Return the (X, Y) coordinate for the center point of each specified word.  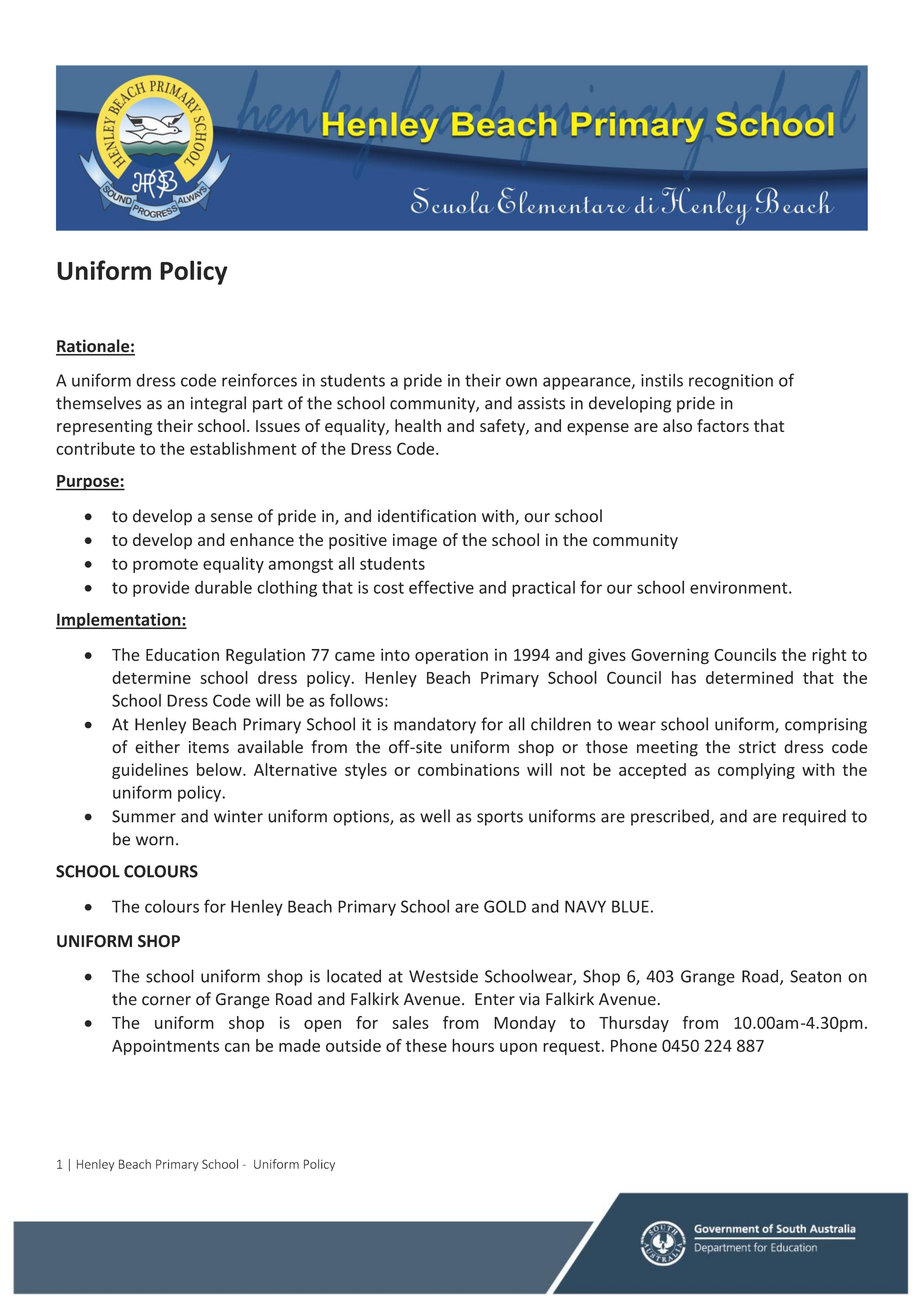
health (418, 425)
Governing (670, 656)
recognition (731, 382)
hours (473, 1045)
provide (161, 589)
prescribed (670, 817)
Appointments (165, 1047)
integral (218, 404)
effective (441, 587)
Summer (144, 816)
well (435, 816)
